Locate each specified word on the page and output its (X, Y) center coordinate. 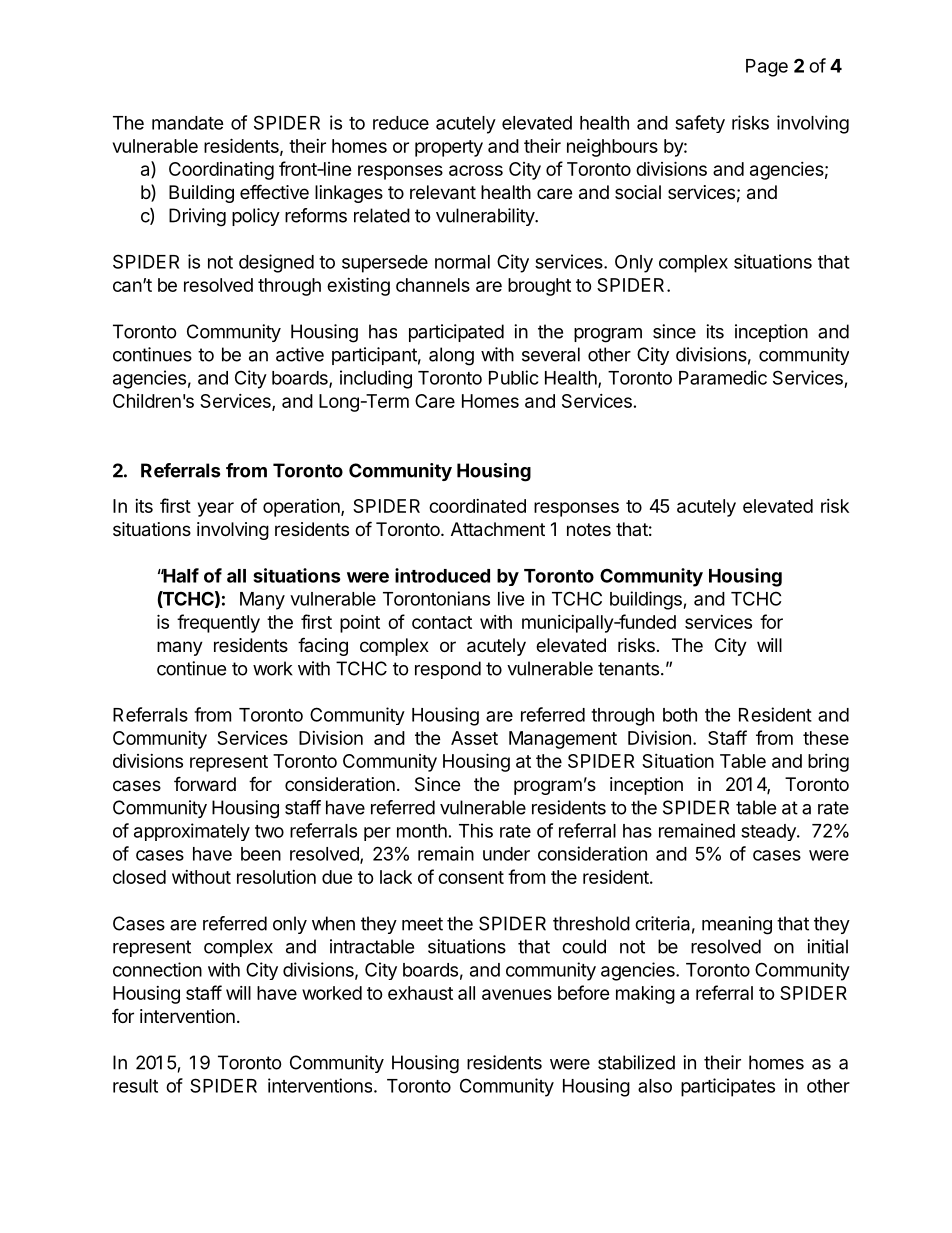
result (135, 1086)
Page (767, 68)
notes (589, 529)
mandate (188, 123)
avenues (517, 994)
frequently (218, 623)
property (449, 148)
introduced (442, 575)
